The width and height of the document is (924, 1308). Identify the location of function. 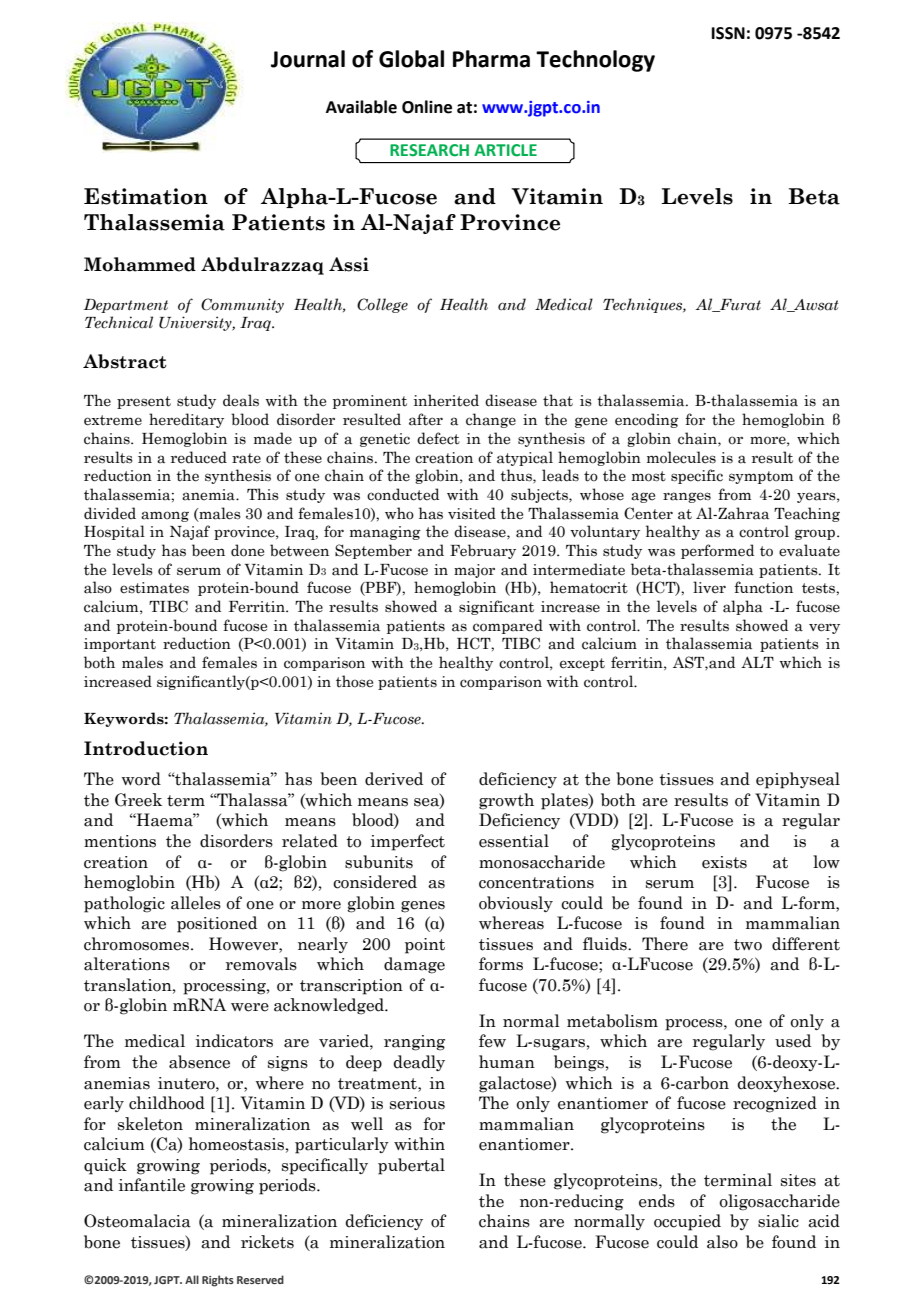
(763, 587).
